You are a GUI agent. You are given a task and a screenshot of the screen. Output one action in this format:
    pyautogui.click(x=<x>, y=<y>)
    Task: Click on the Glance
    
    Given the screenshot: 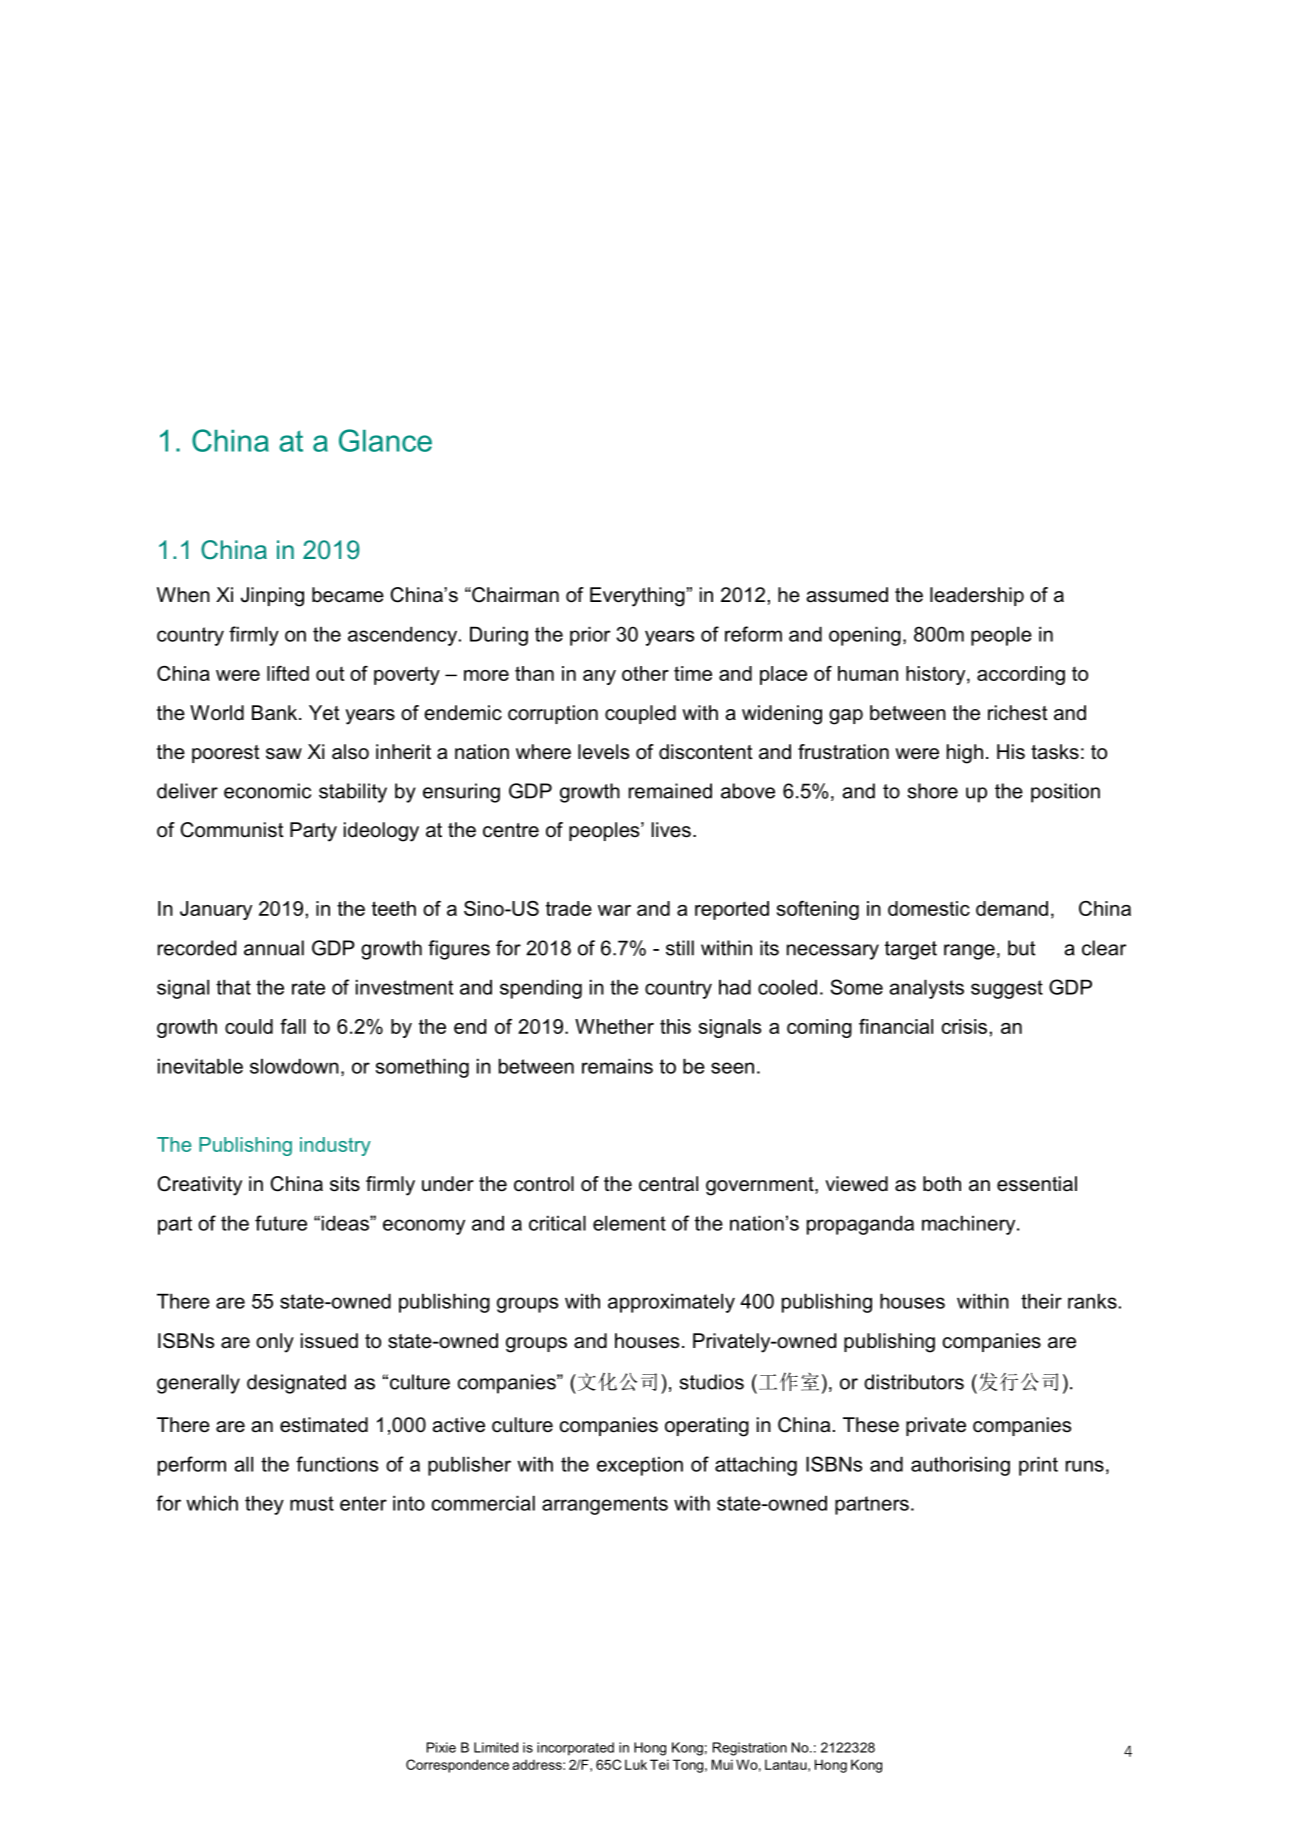 What is the action you would take?
    pyautogui.click(x=385, y=440)
